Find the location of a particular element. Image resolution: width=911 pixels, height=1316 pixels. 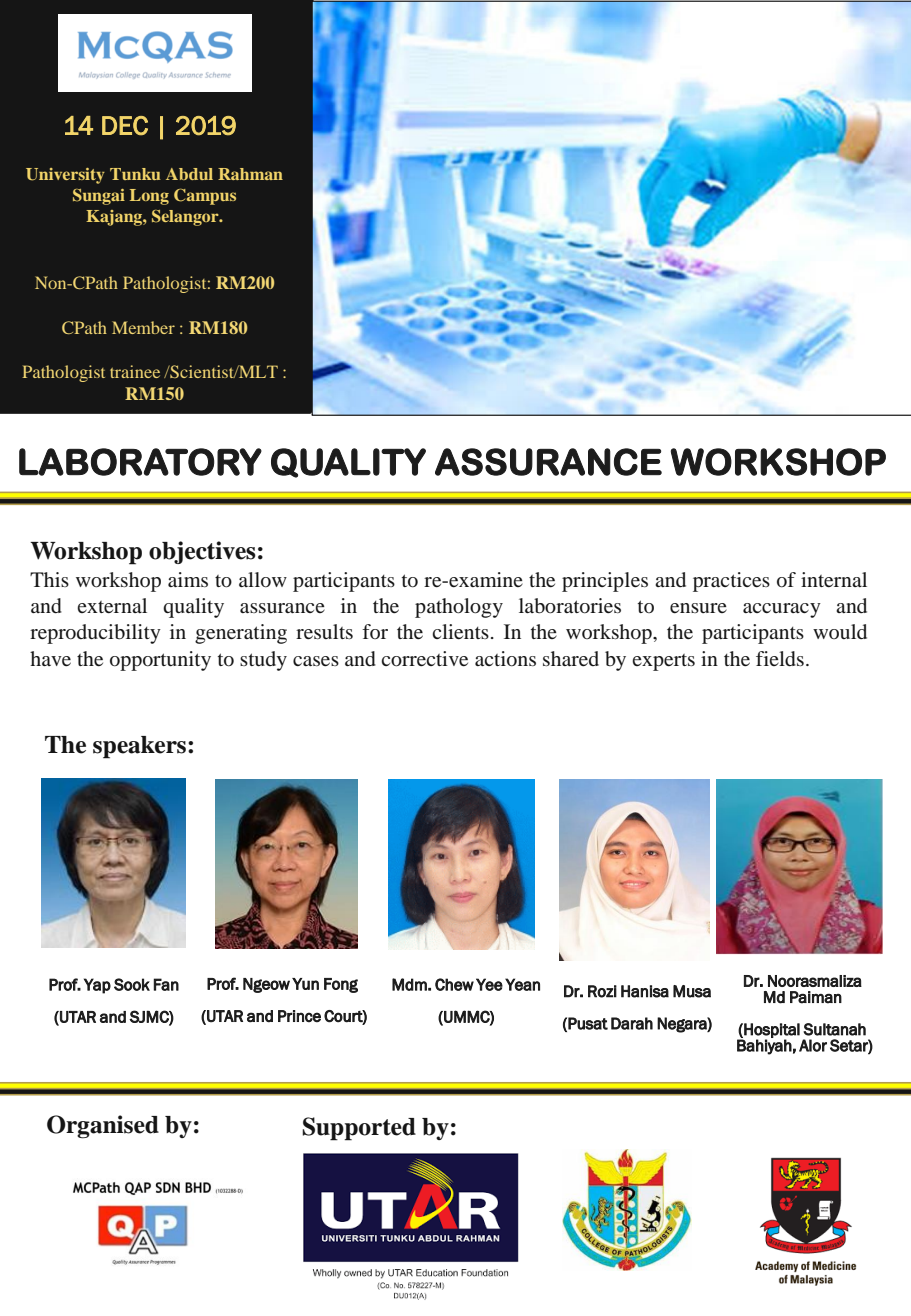

external is located at coordinates (112, 606).
